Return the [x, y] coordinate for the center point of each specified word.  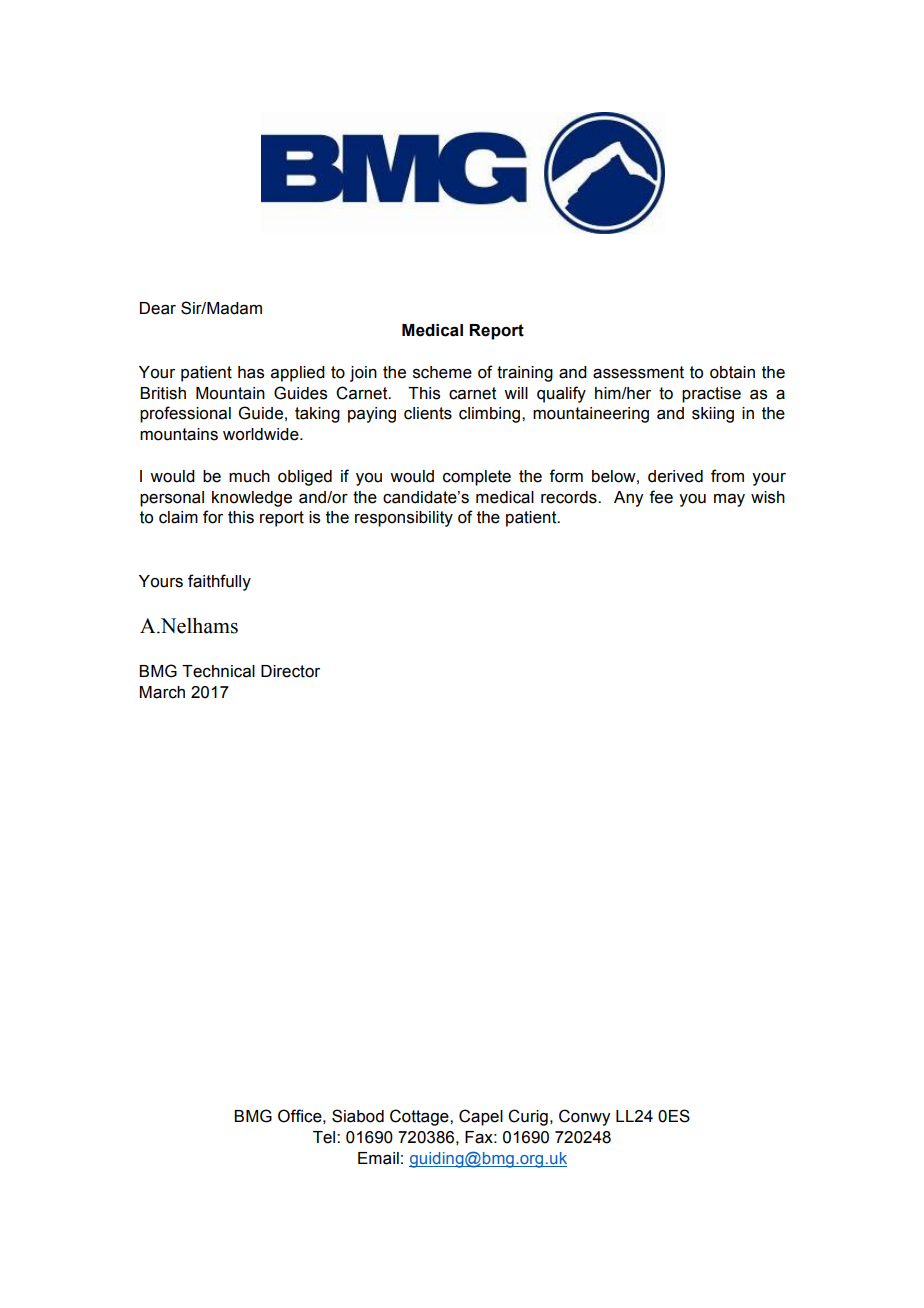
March [162, 692]
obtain [732, 372]
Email [378, 1158]
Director [290, 671]
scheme [442, 372]
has [251, 372]
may [729, 500]
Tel [325, 1137]
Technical [218, 671]
